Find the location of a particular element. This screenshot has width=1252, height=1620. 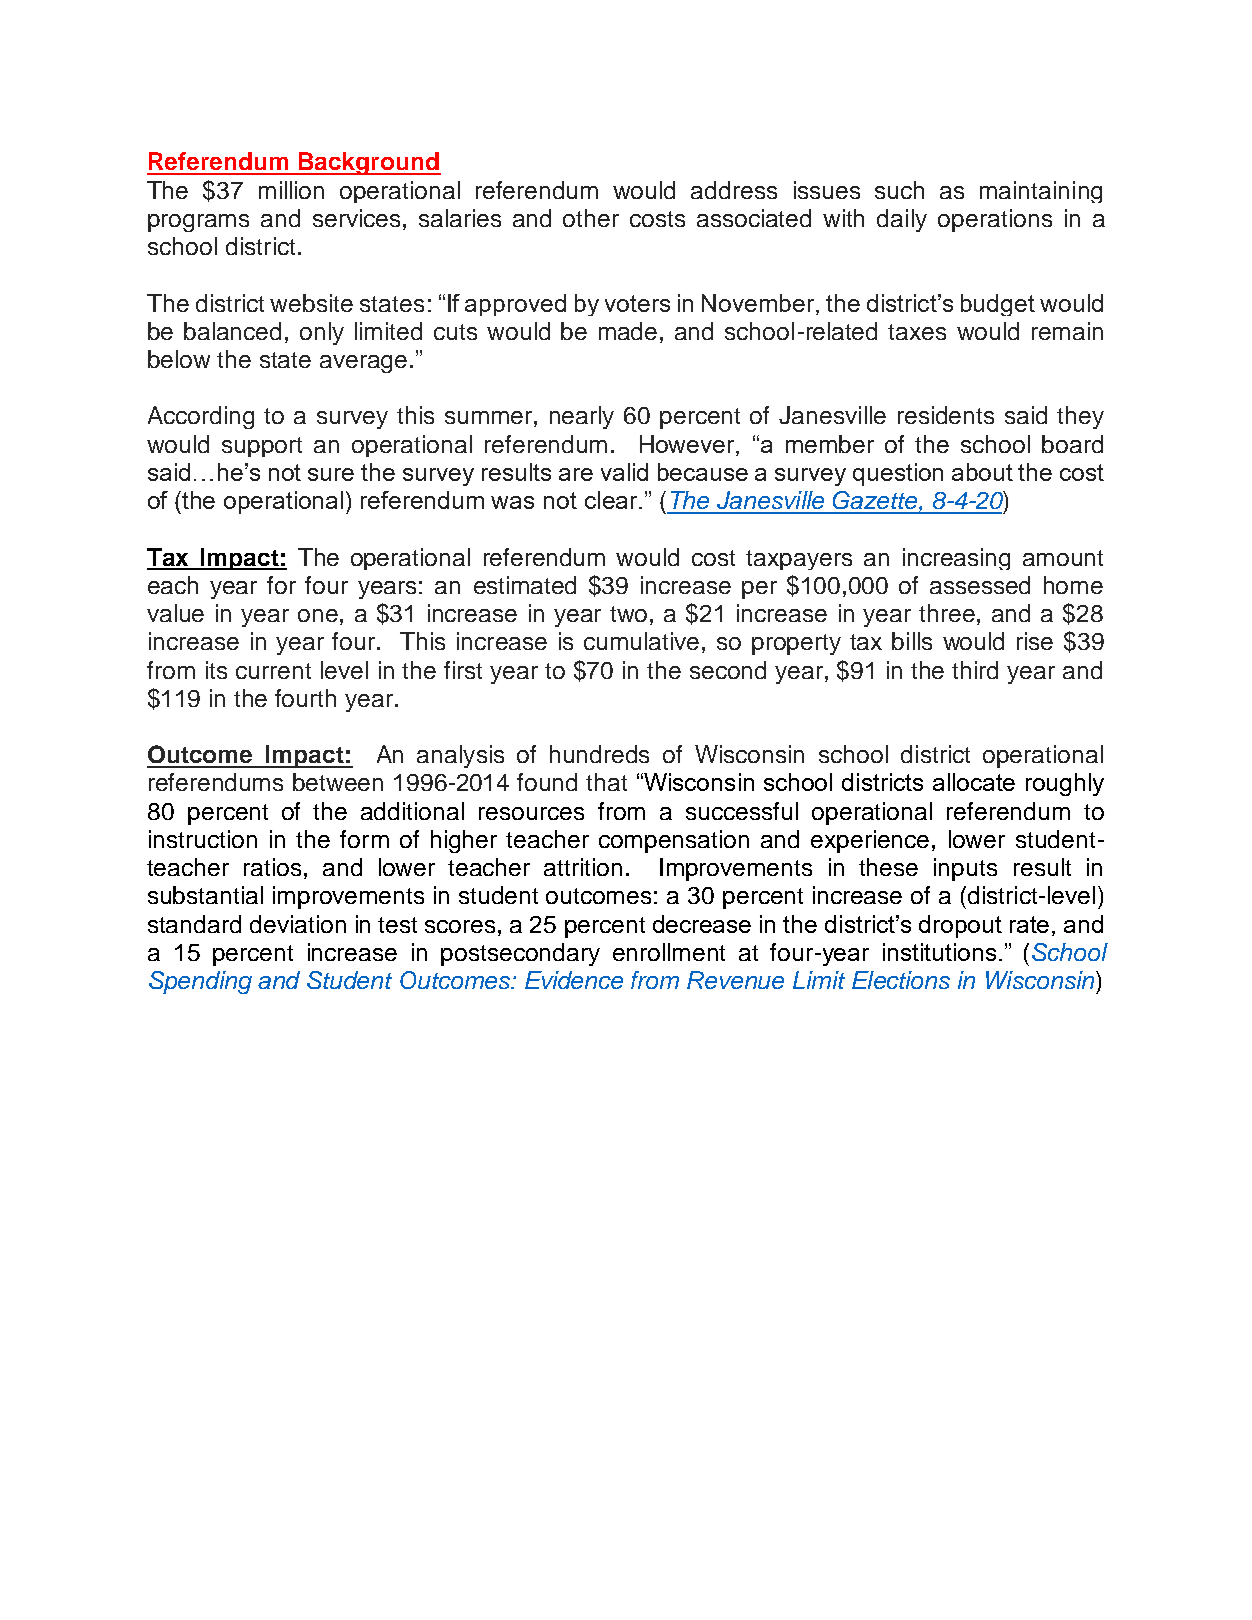

maintaining is located at coordinates (1041, 192).
